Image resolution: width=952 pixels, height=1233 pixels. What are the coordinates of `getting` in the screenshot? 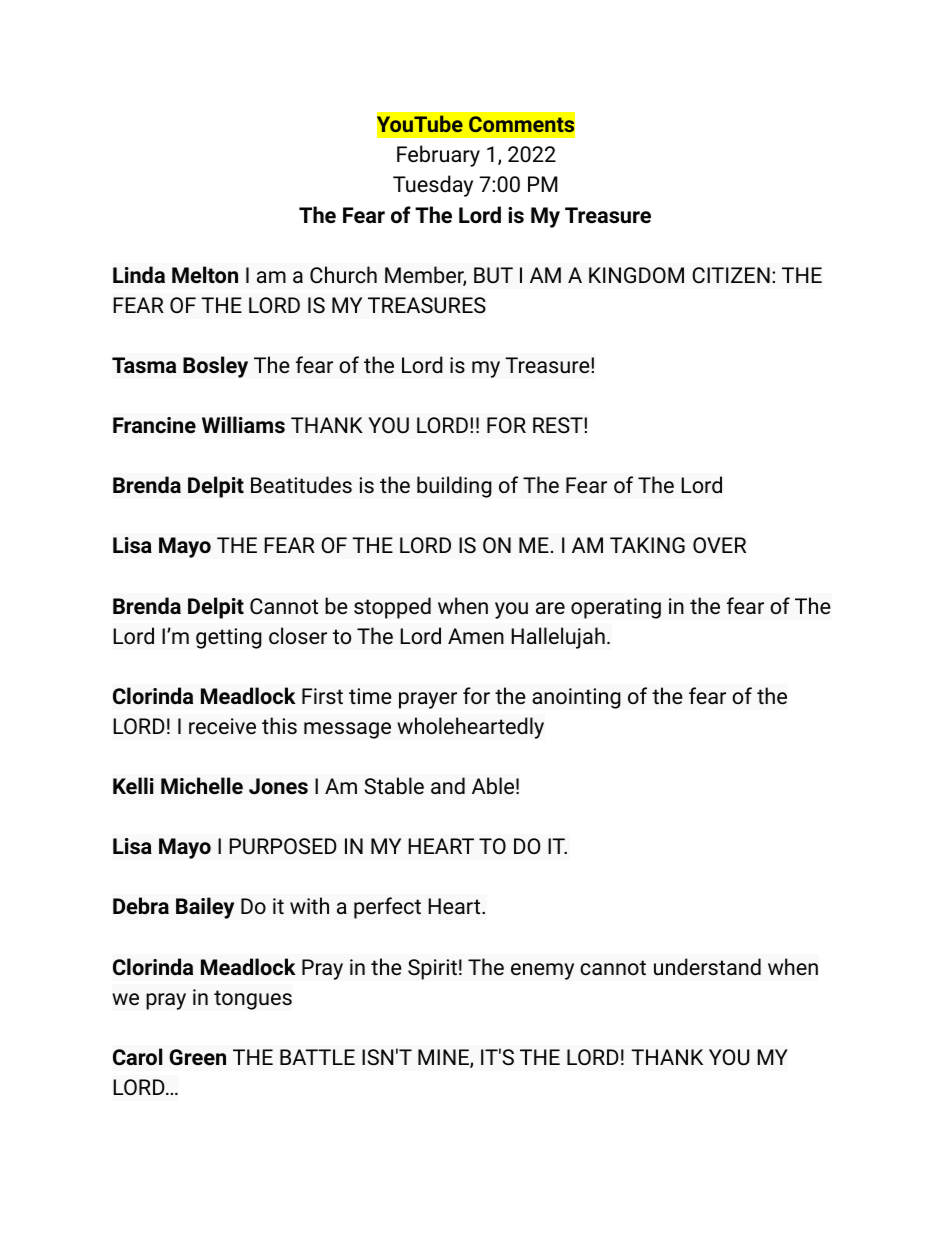 It's located at (229, 638).
